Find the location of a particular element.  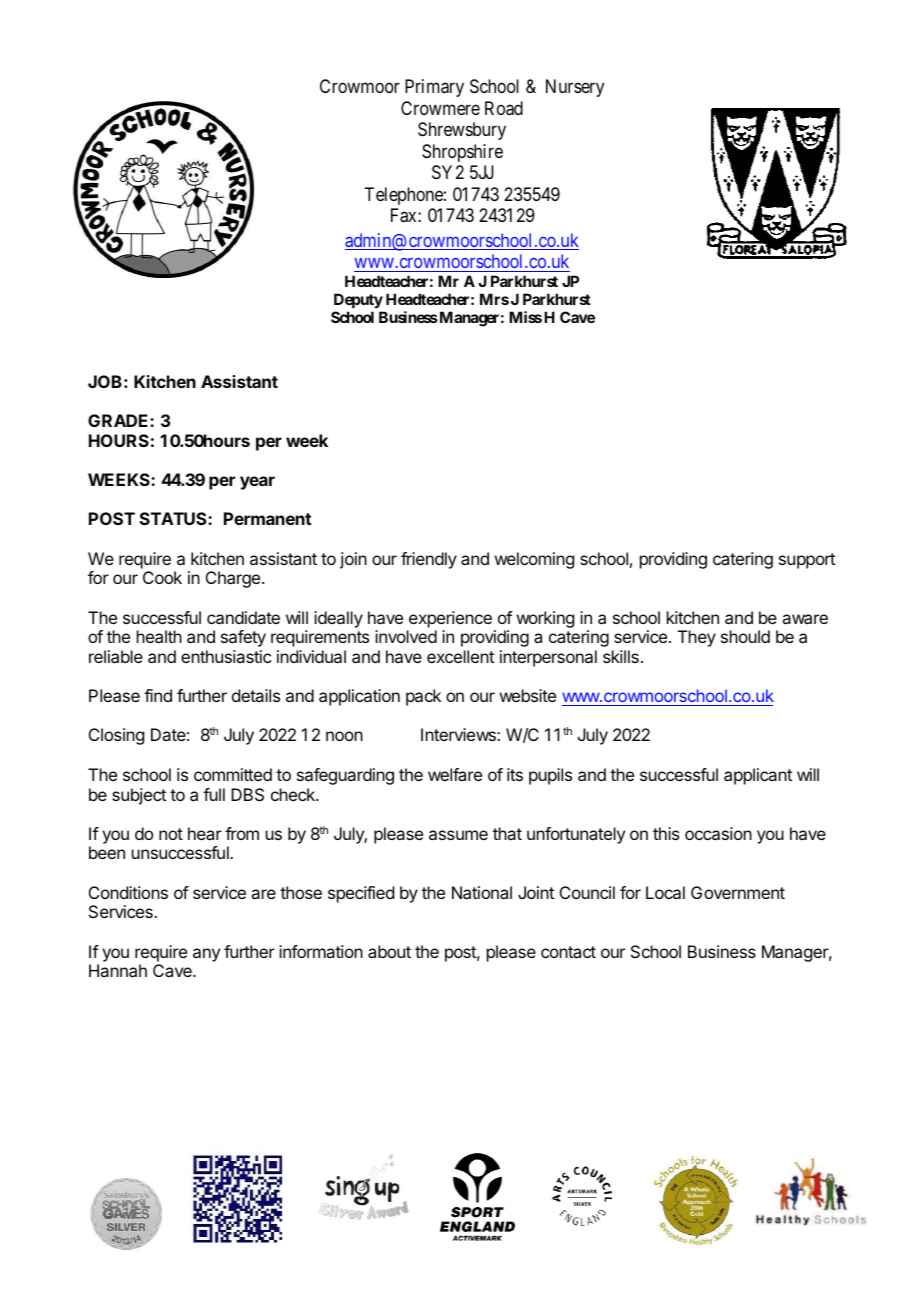

about is located at coordinates (389, 951).
